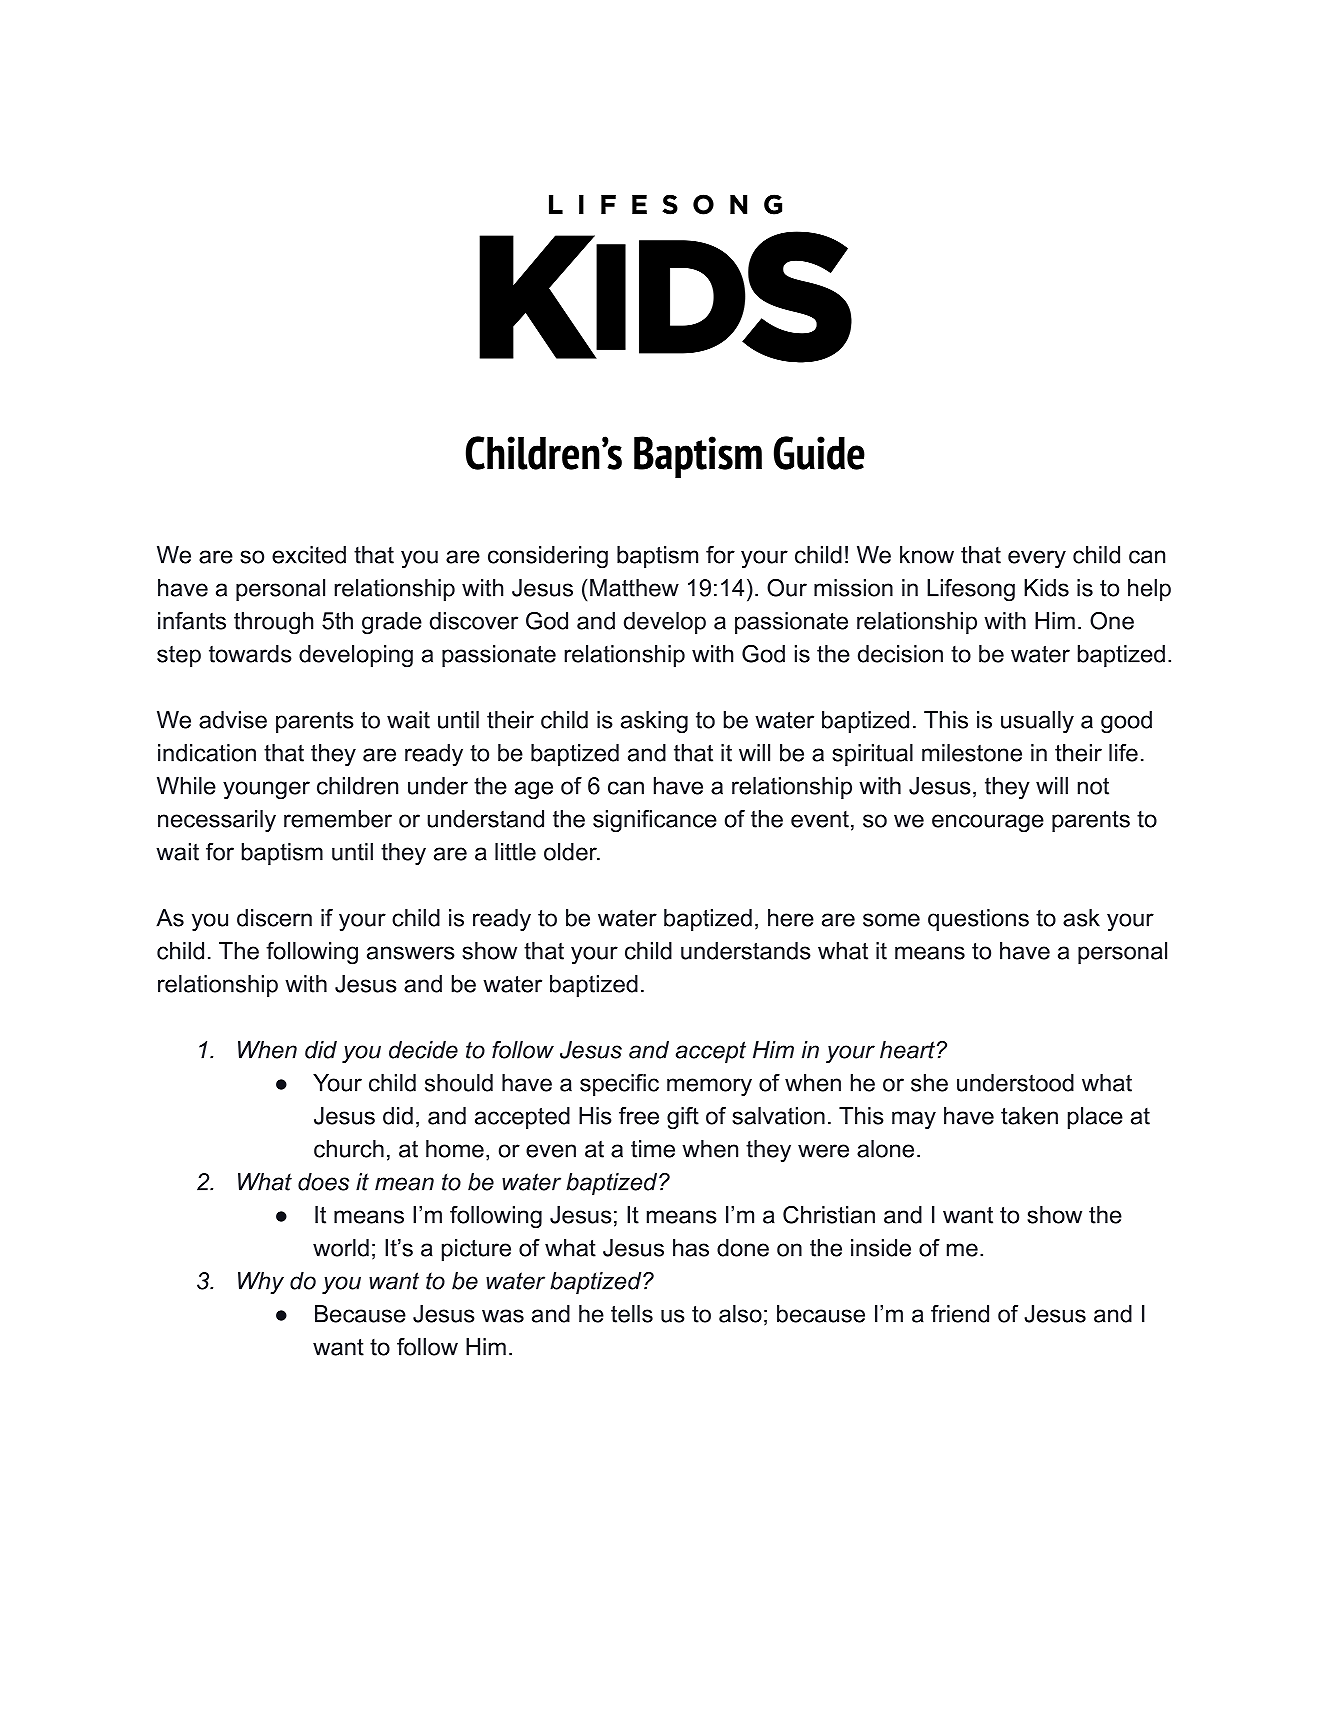  Describe the element at coordinates (632, 1314) in the image. I see `tells` at that location.
